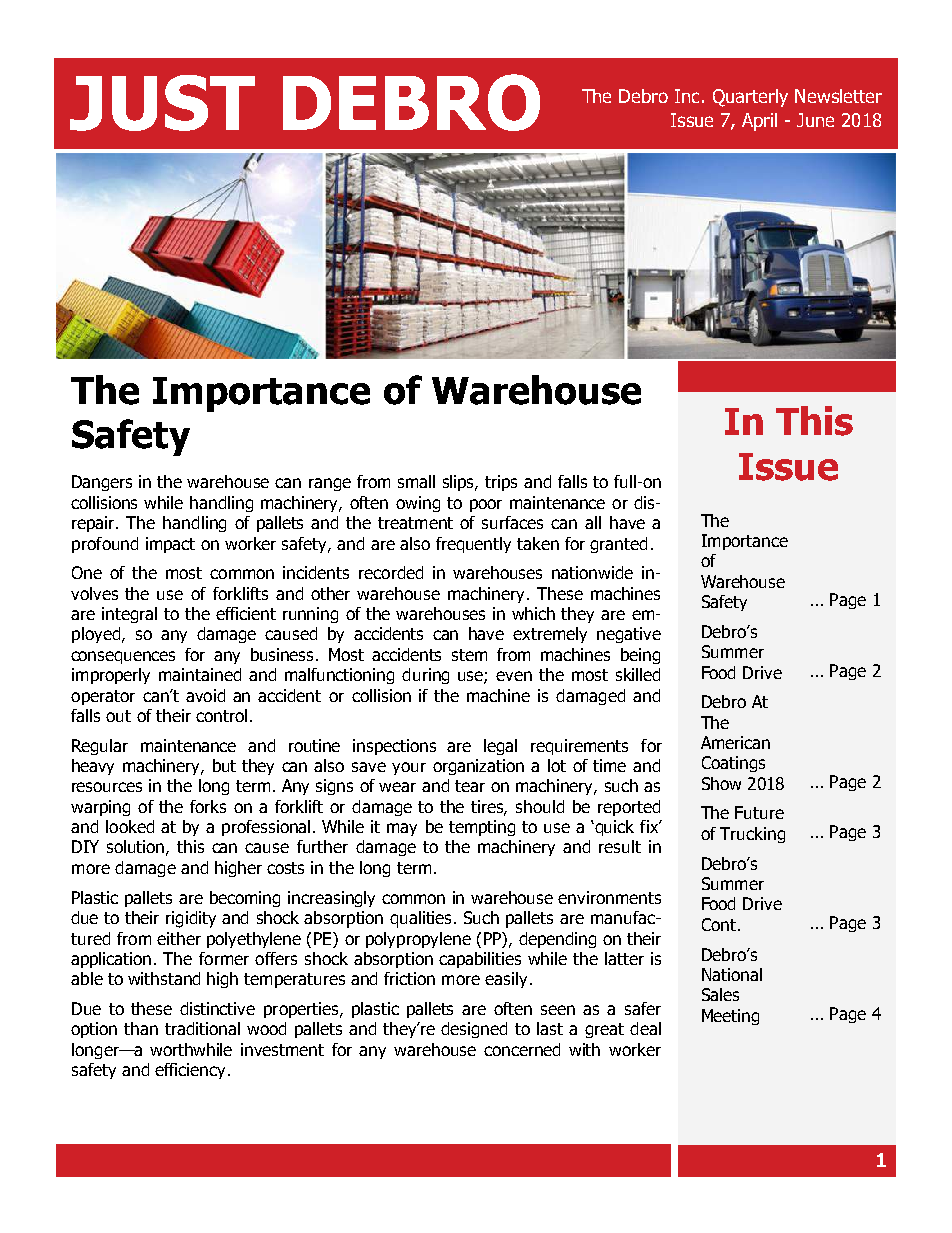 The height and width of the screenshot is (1233, 952). Describe the element at coordinates (224, 765) in the screenshot. I see `but` at that location.
